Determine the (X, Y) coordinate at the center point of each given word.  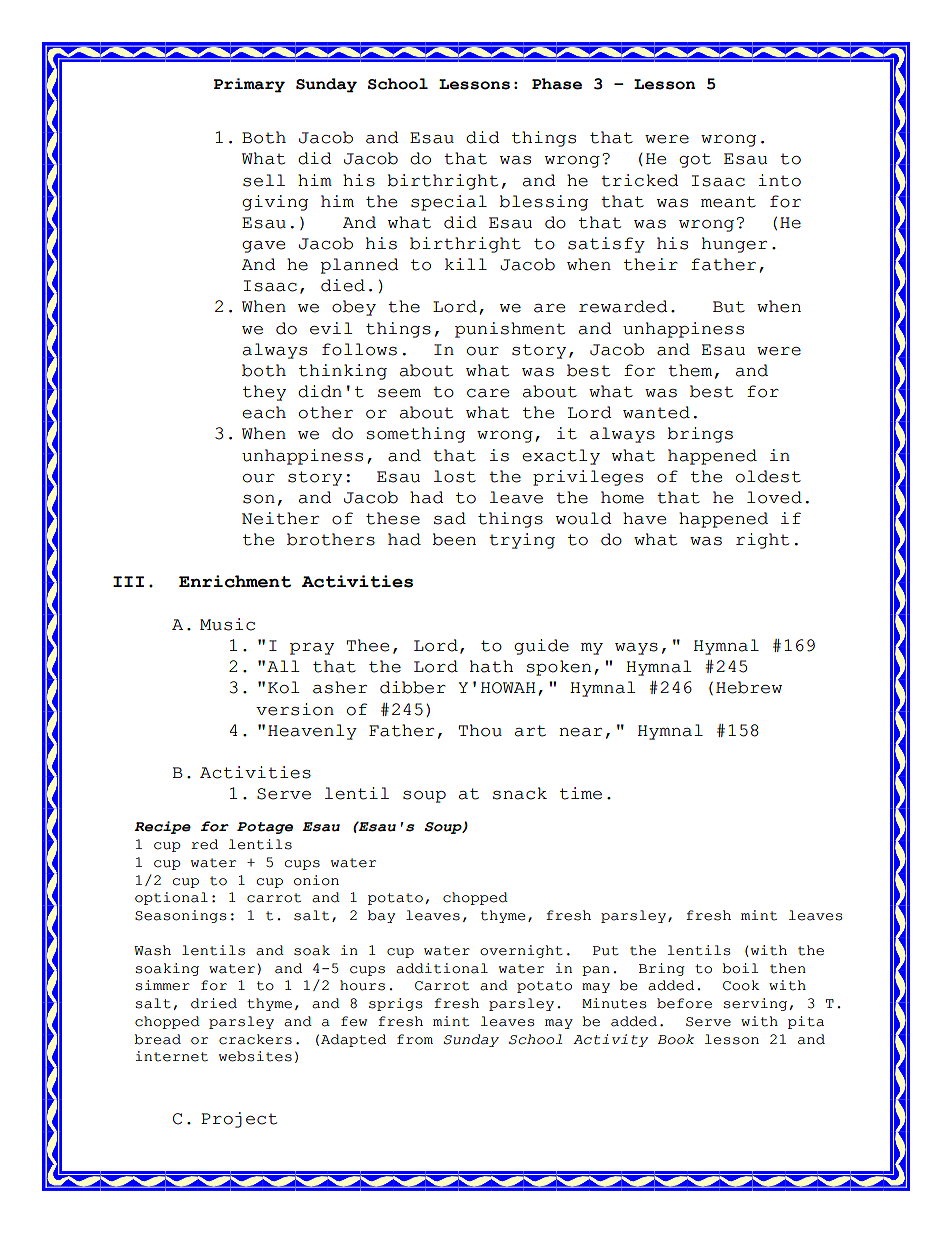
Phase (557, 84)
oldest (768, 476)
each (264, 412)
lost (455, 476)
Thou (480, 730)
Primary (249, 85)
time (581, 793)
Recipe (162, 827)
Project (239, 1120)
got (695, 160)
